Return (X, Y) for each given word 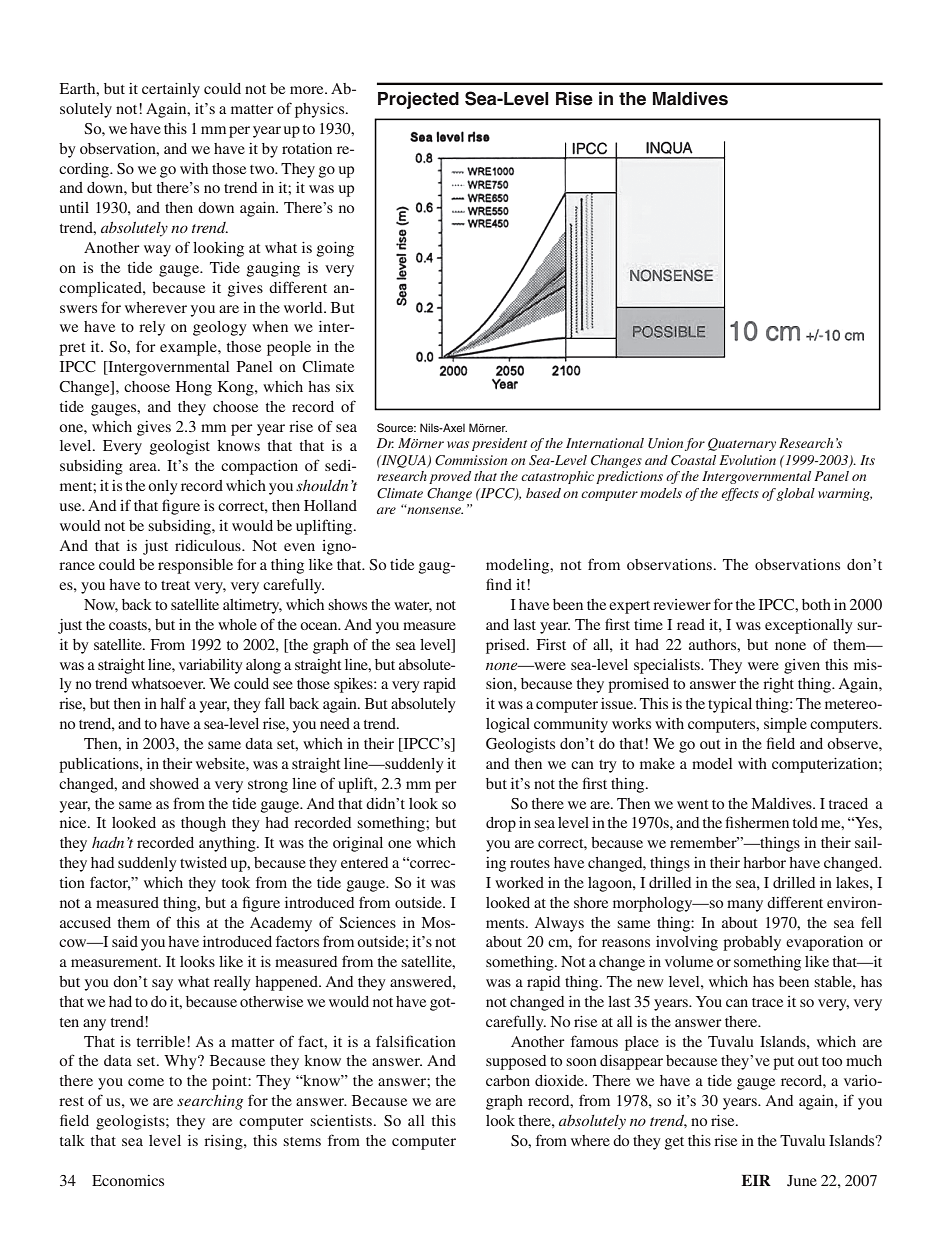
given (802, 666)
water (413, 606)
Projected (418, 100)
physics (321, 110)
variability (211, 666)
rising (224, 1142)
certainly (171, 90)
